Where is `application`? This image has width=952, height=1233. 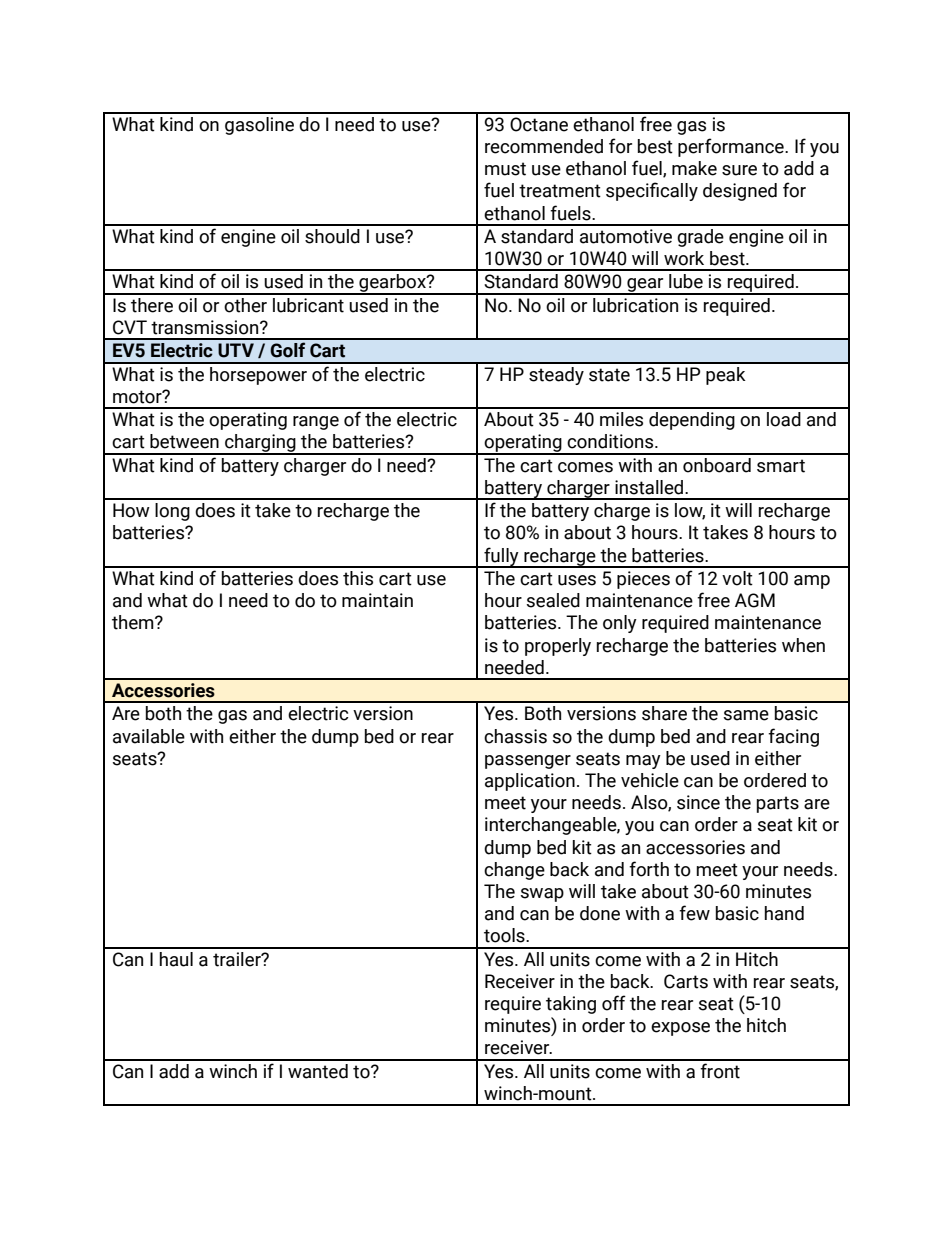 application is located at coordinates (530, 782).
